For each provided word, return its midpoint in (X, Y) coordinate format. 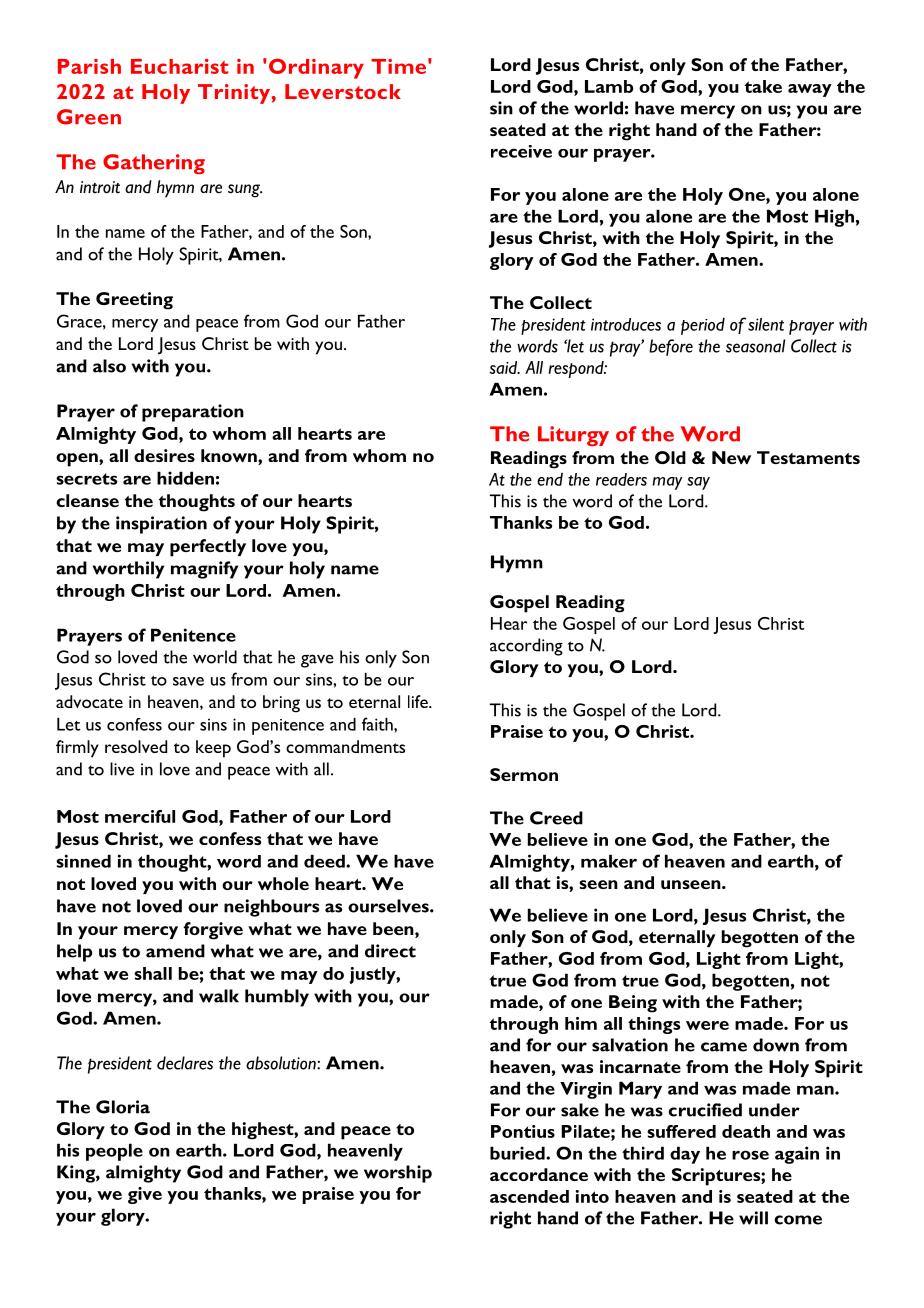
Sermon (524, 774)
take (763, 86)
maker (609, 861)
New (731, 457)
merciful (140, 816)
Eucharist (179, 66)
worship (398, 1174)
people (114, 1152)
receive (521, 151)
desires (164, 455)
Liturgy (573, 436)
